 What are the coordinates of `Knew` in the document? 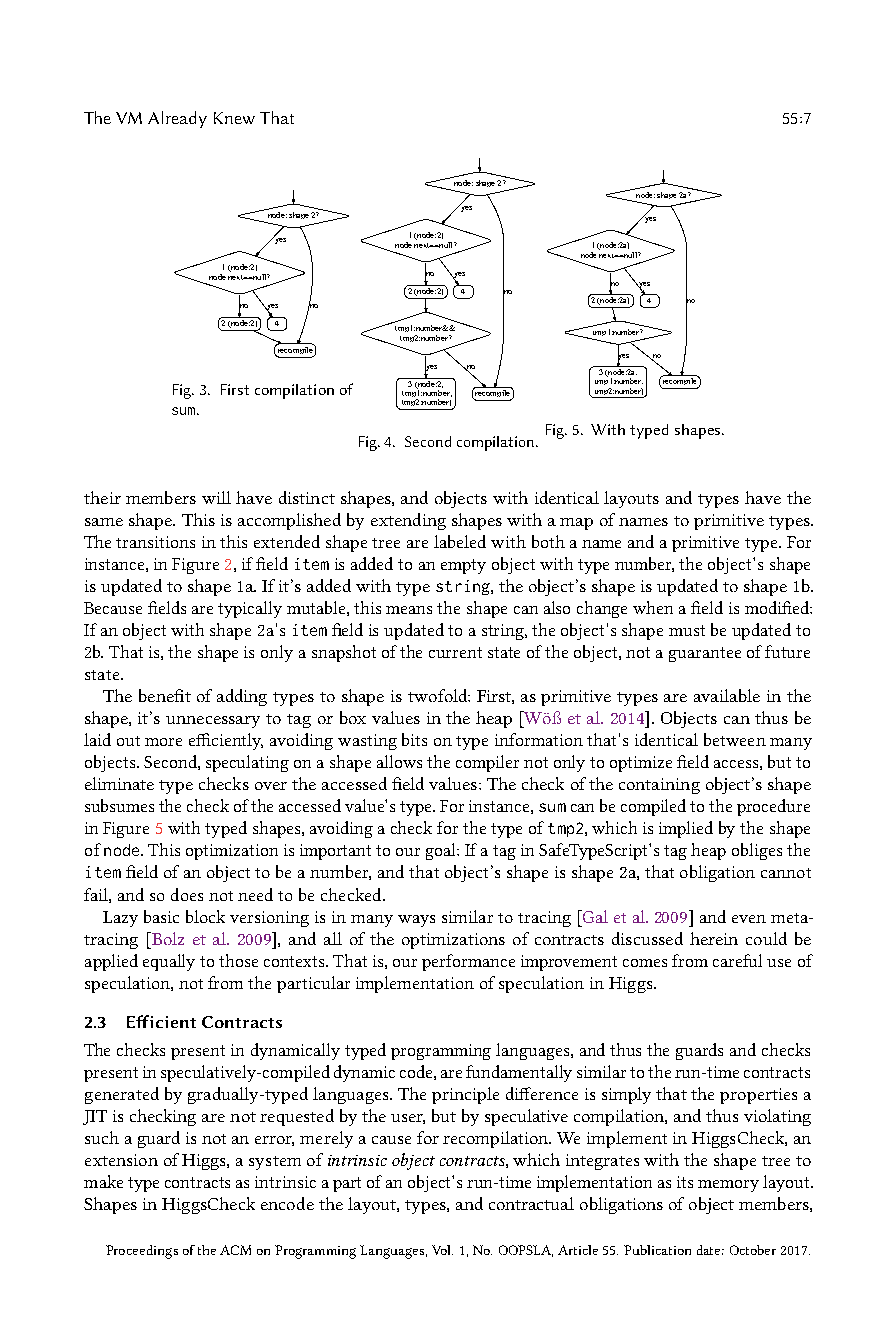 It's located at (234, 118).
